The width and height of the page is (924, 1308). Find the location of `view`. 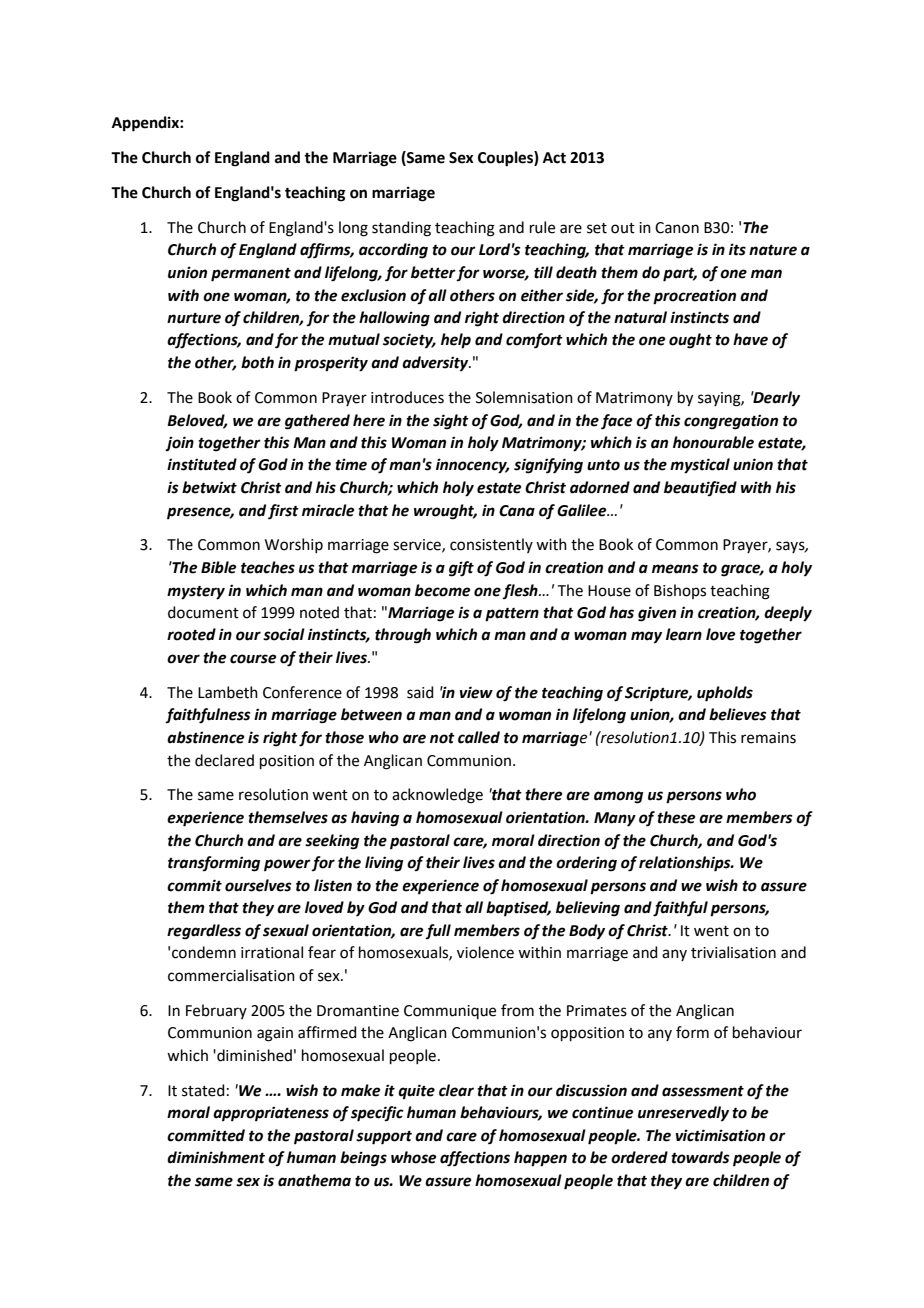

view is located at coordinates (476, 692).
